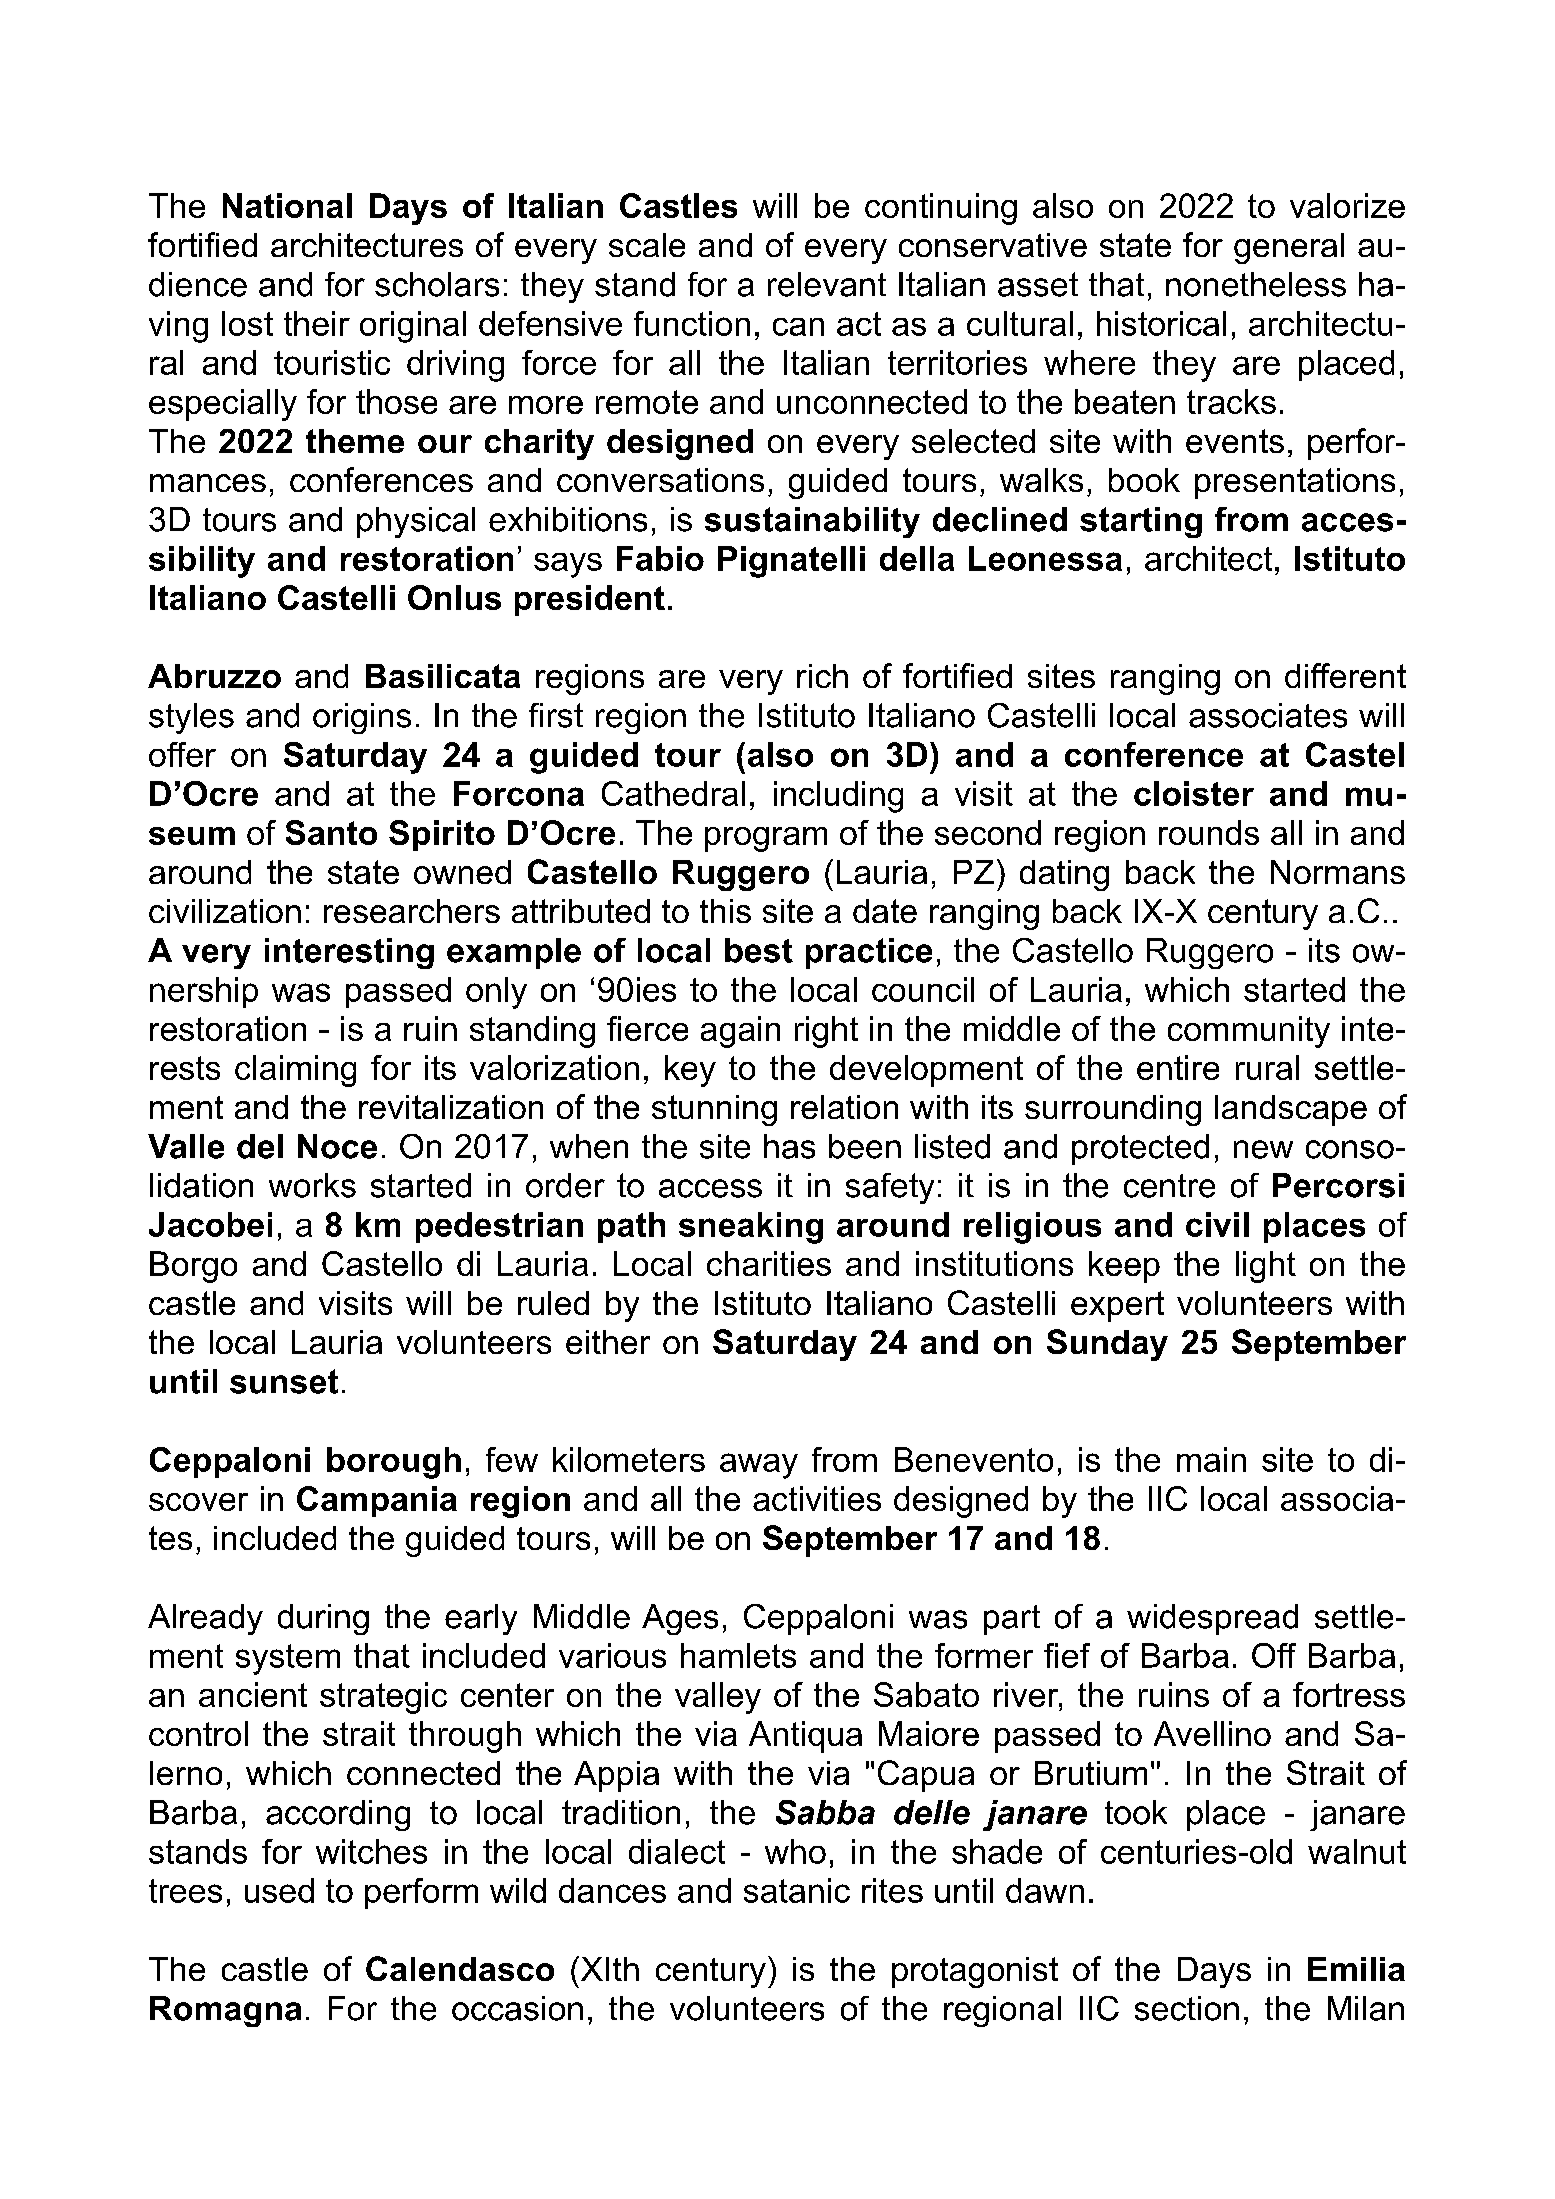 This document has width=1555, height=2199. What do you see at coordinates (287, 205) in the document?
I see `National` at bounding box center [287, 205].
